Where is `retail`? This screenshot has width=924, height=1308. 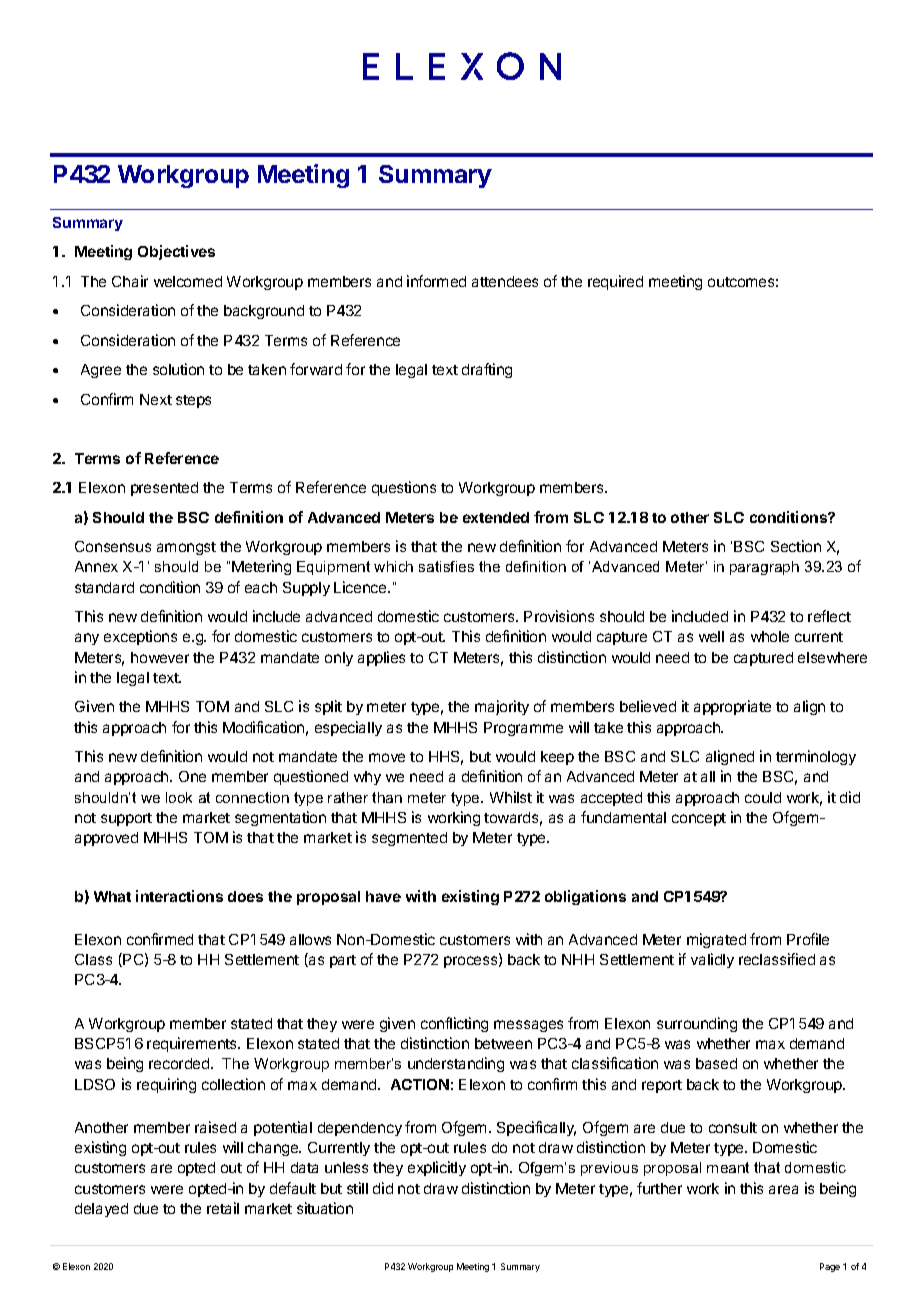
retail is located at coordinates (223, 1208).
